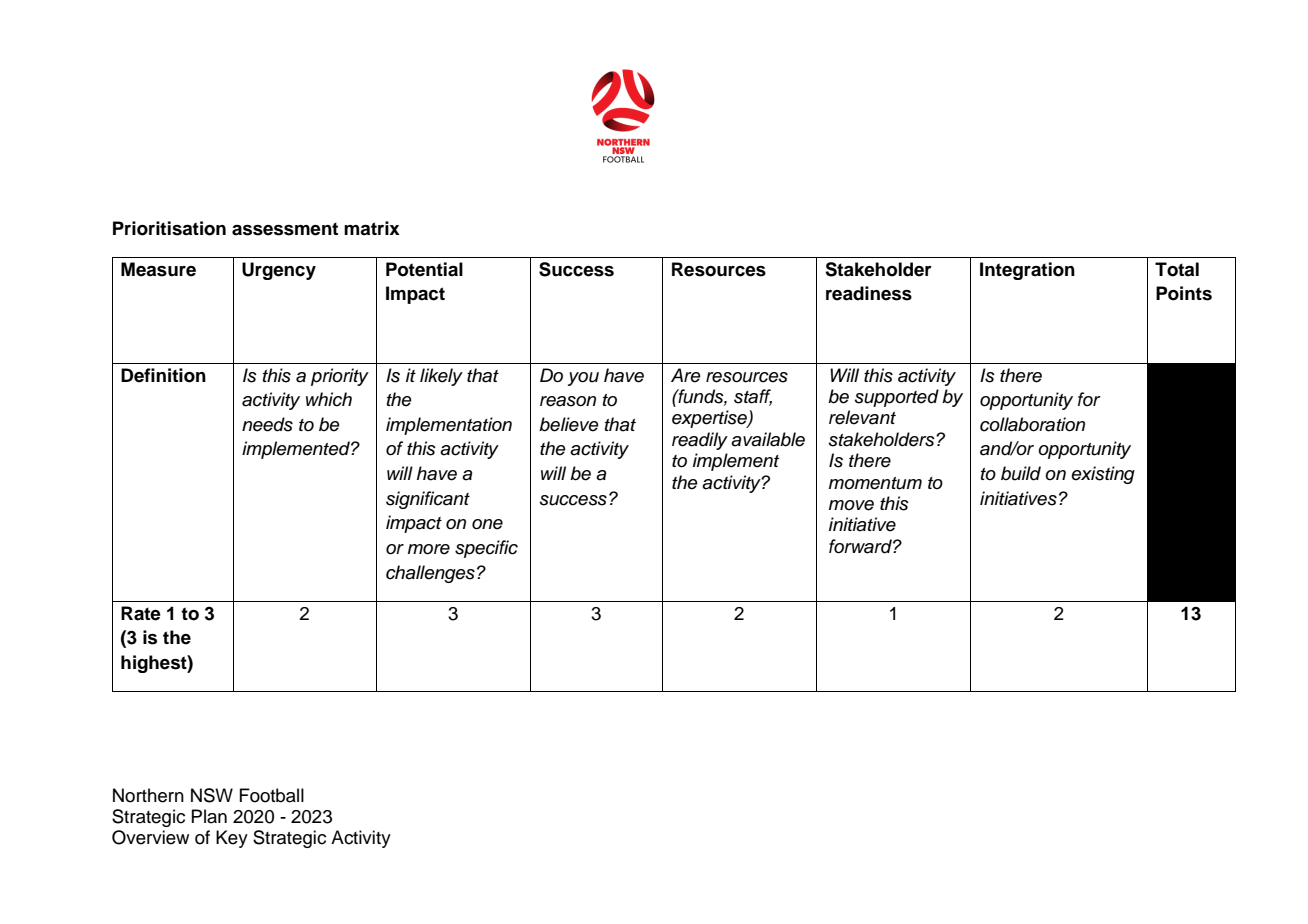  I want to click on collaboration, so click(1032, 424).
